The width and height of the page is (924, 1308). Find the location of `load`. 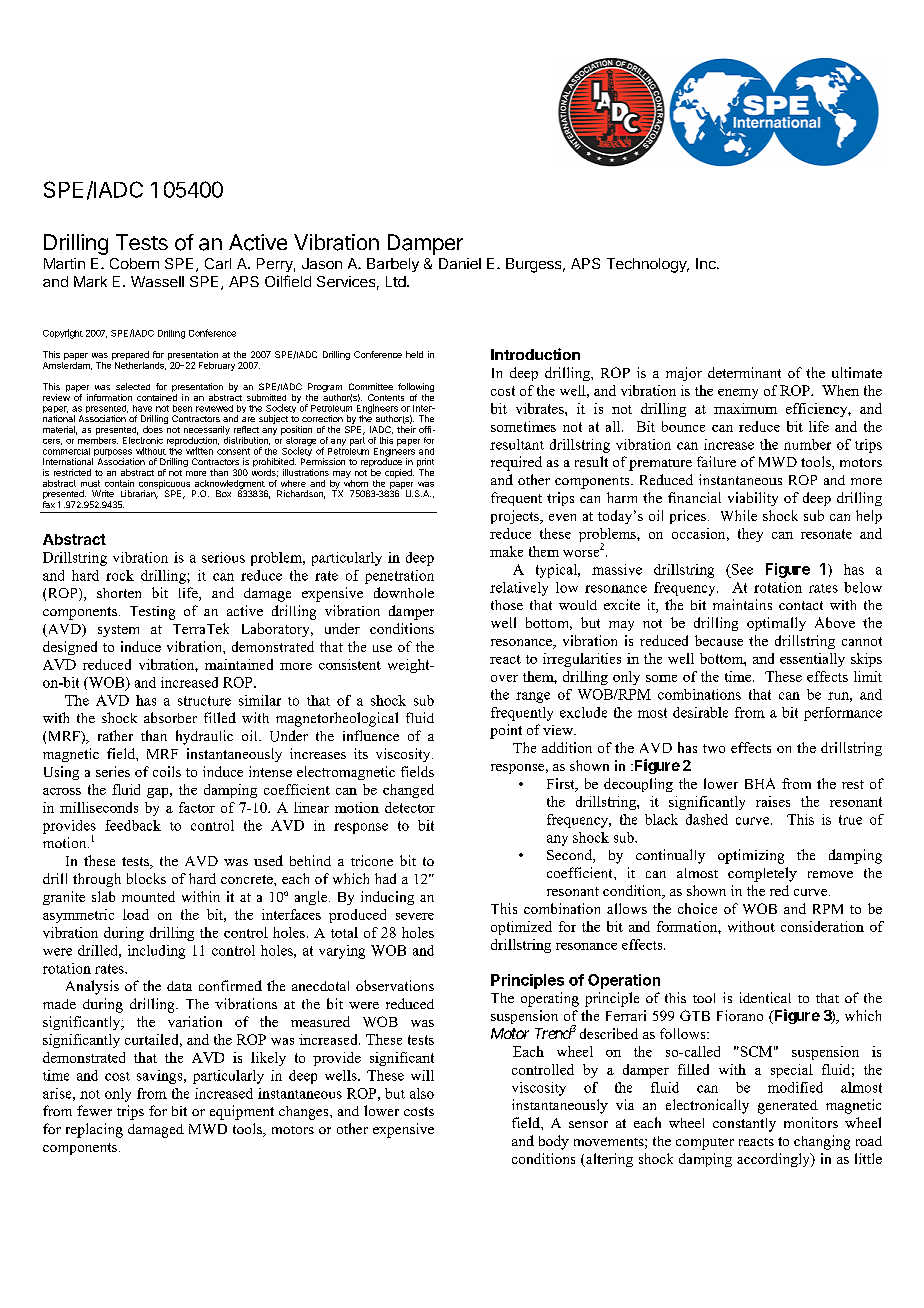

load is located at coordinates (136, 914).
